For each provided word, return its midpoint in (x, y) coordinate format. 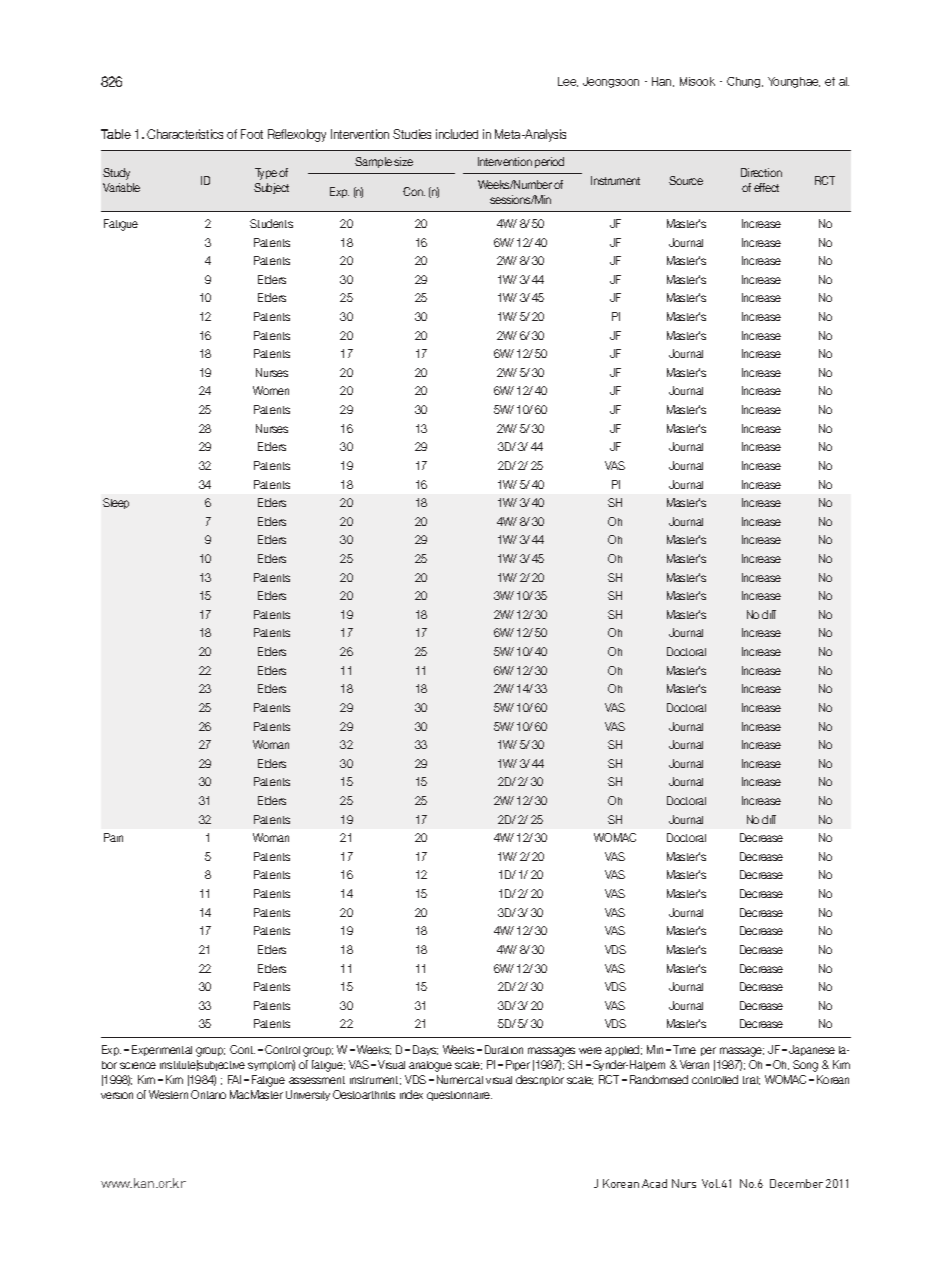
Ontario (208, 1094)
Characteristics (185, 134)
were (590, 1050)
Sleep (116, 503)
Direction (761, 172)
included (457, 134)
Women (271, 390)
